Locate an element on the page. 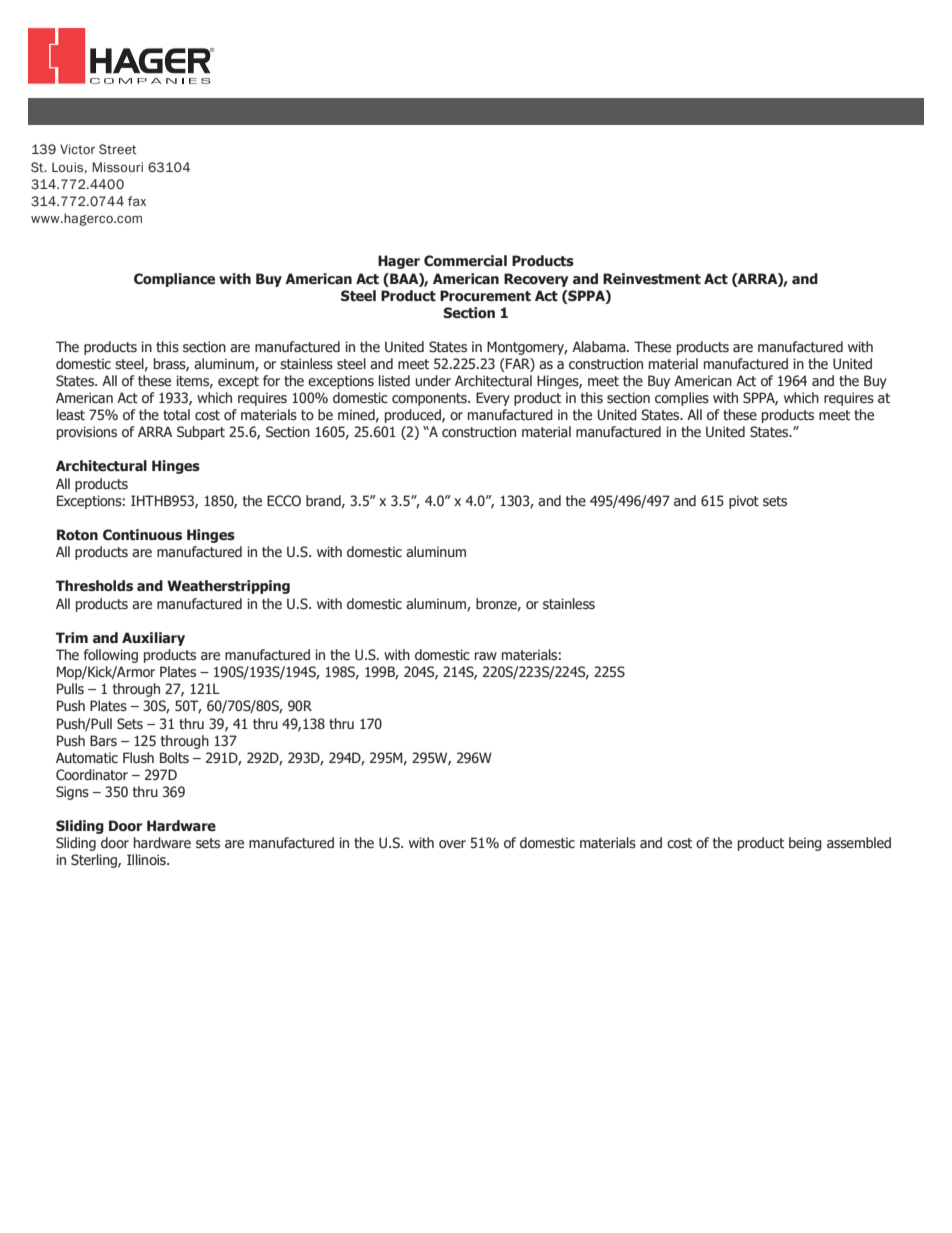 This page has height=1233, width=952. Commercial is located at coordinates (465, 261).
